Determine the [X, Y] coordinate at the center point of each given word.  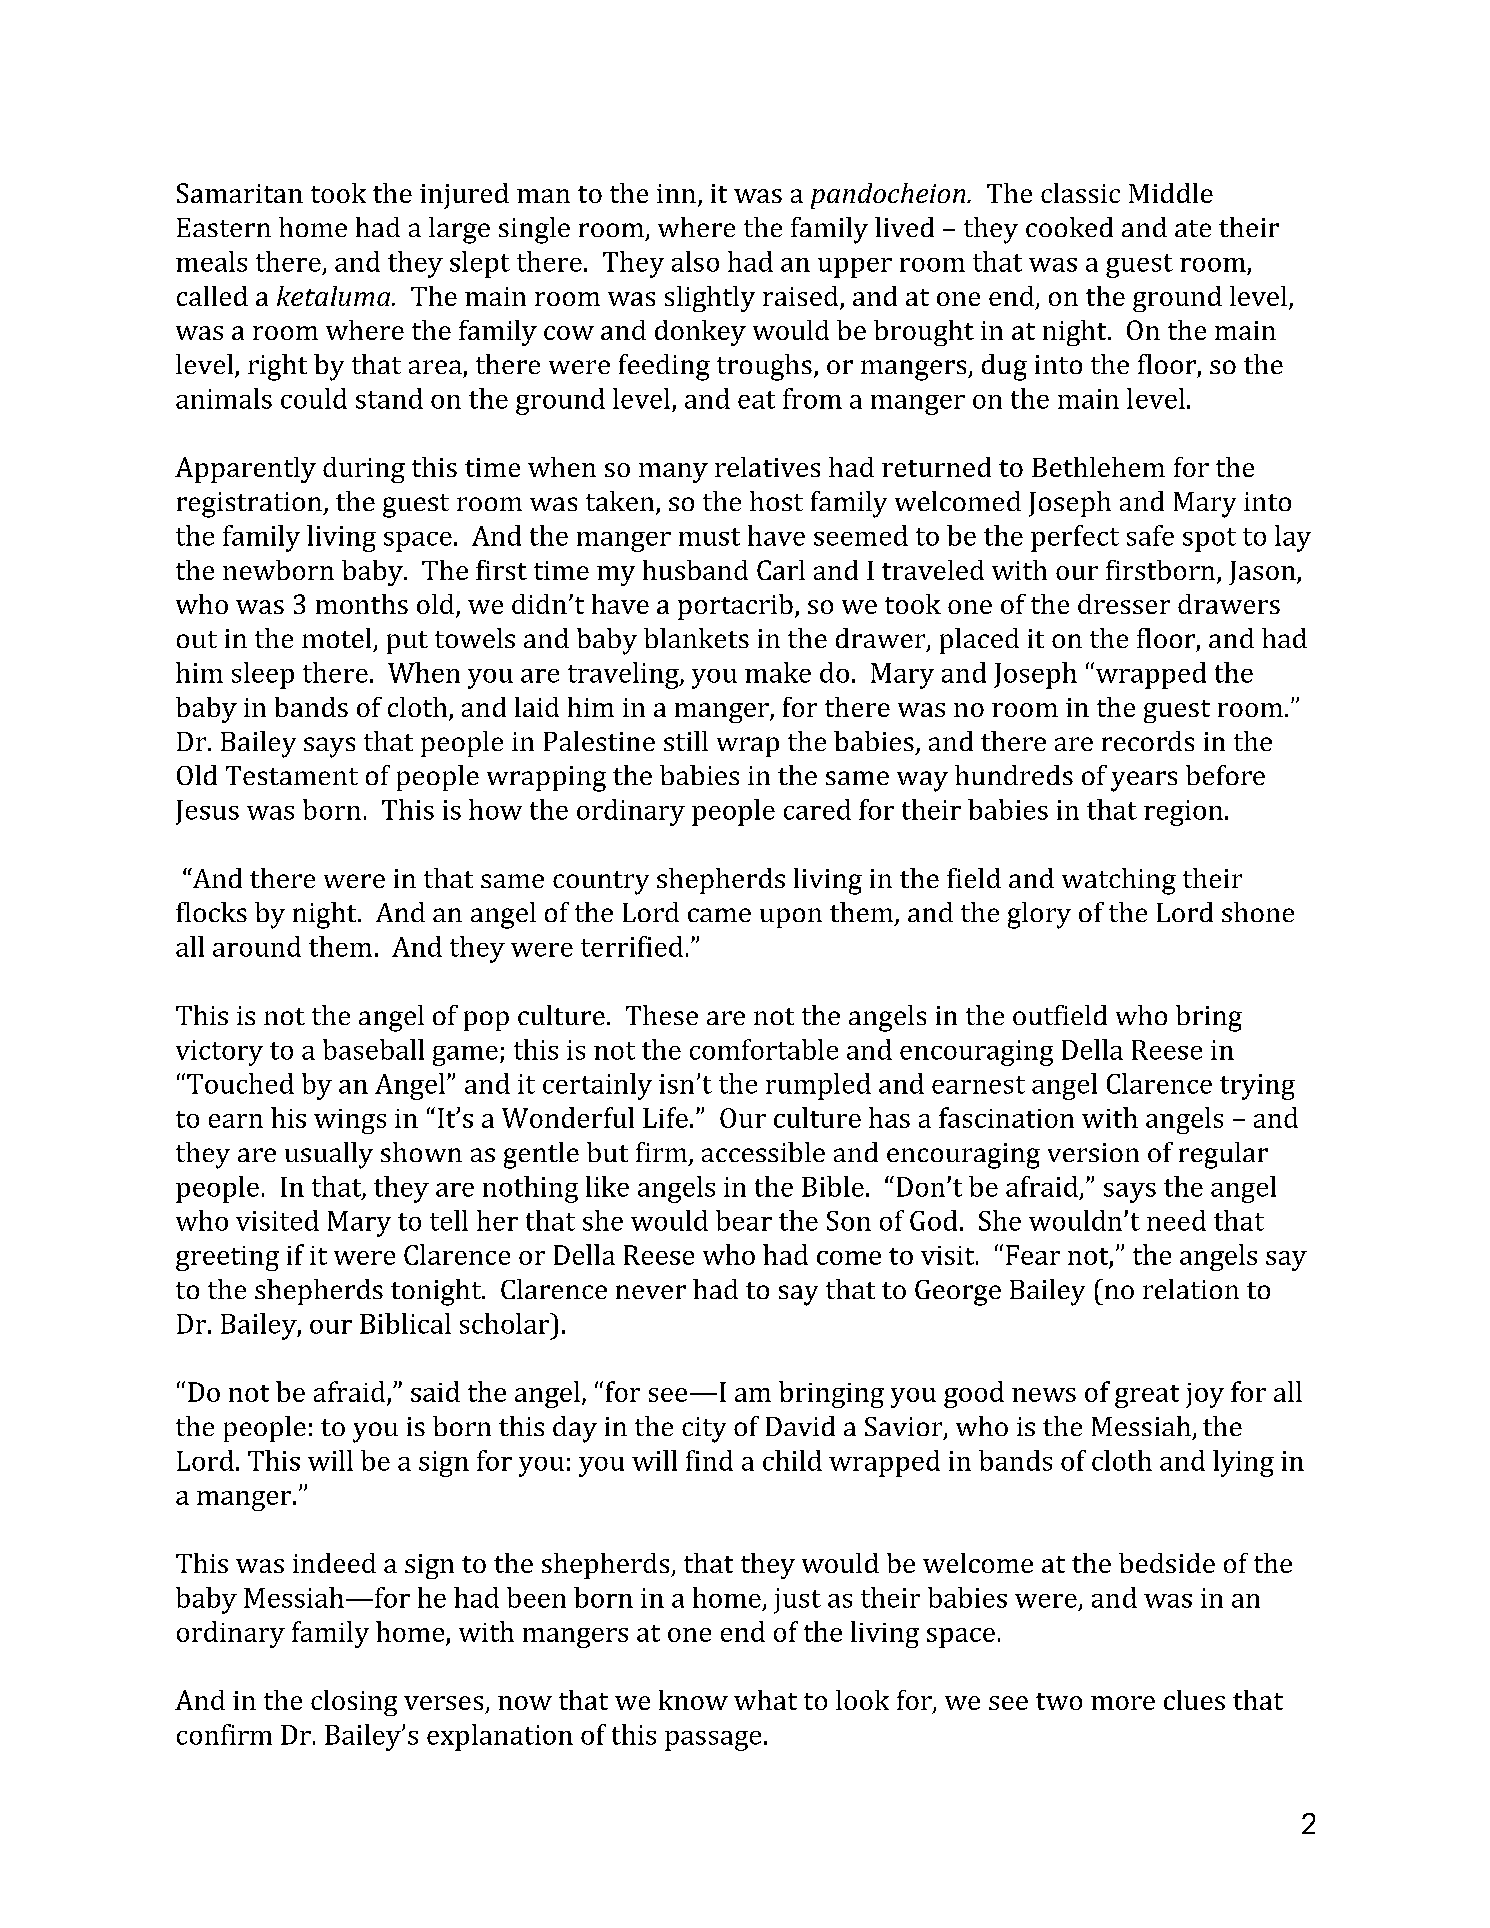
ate [1193, 228]
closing [354, 1703]
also [695, 261]
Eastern [224, 227]
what [765, 1700]
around [257, 946]
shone [1258, 912]
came [719, 915]
